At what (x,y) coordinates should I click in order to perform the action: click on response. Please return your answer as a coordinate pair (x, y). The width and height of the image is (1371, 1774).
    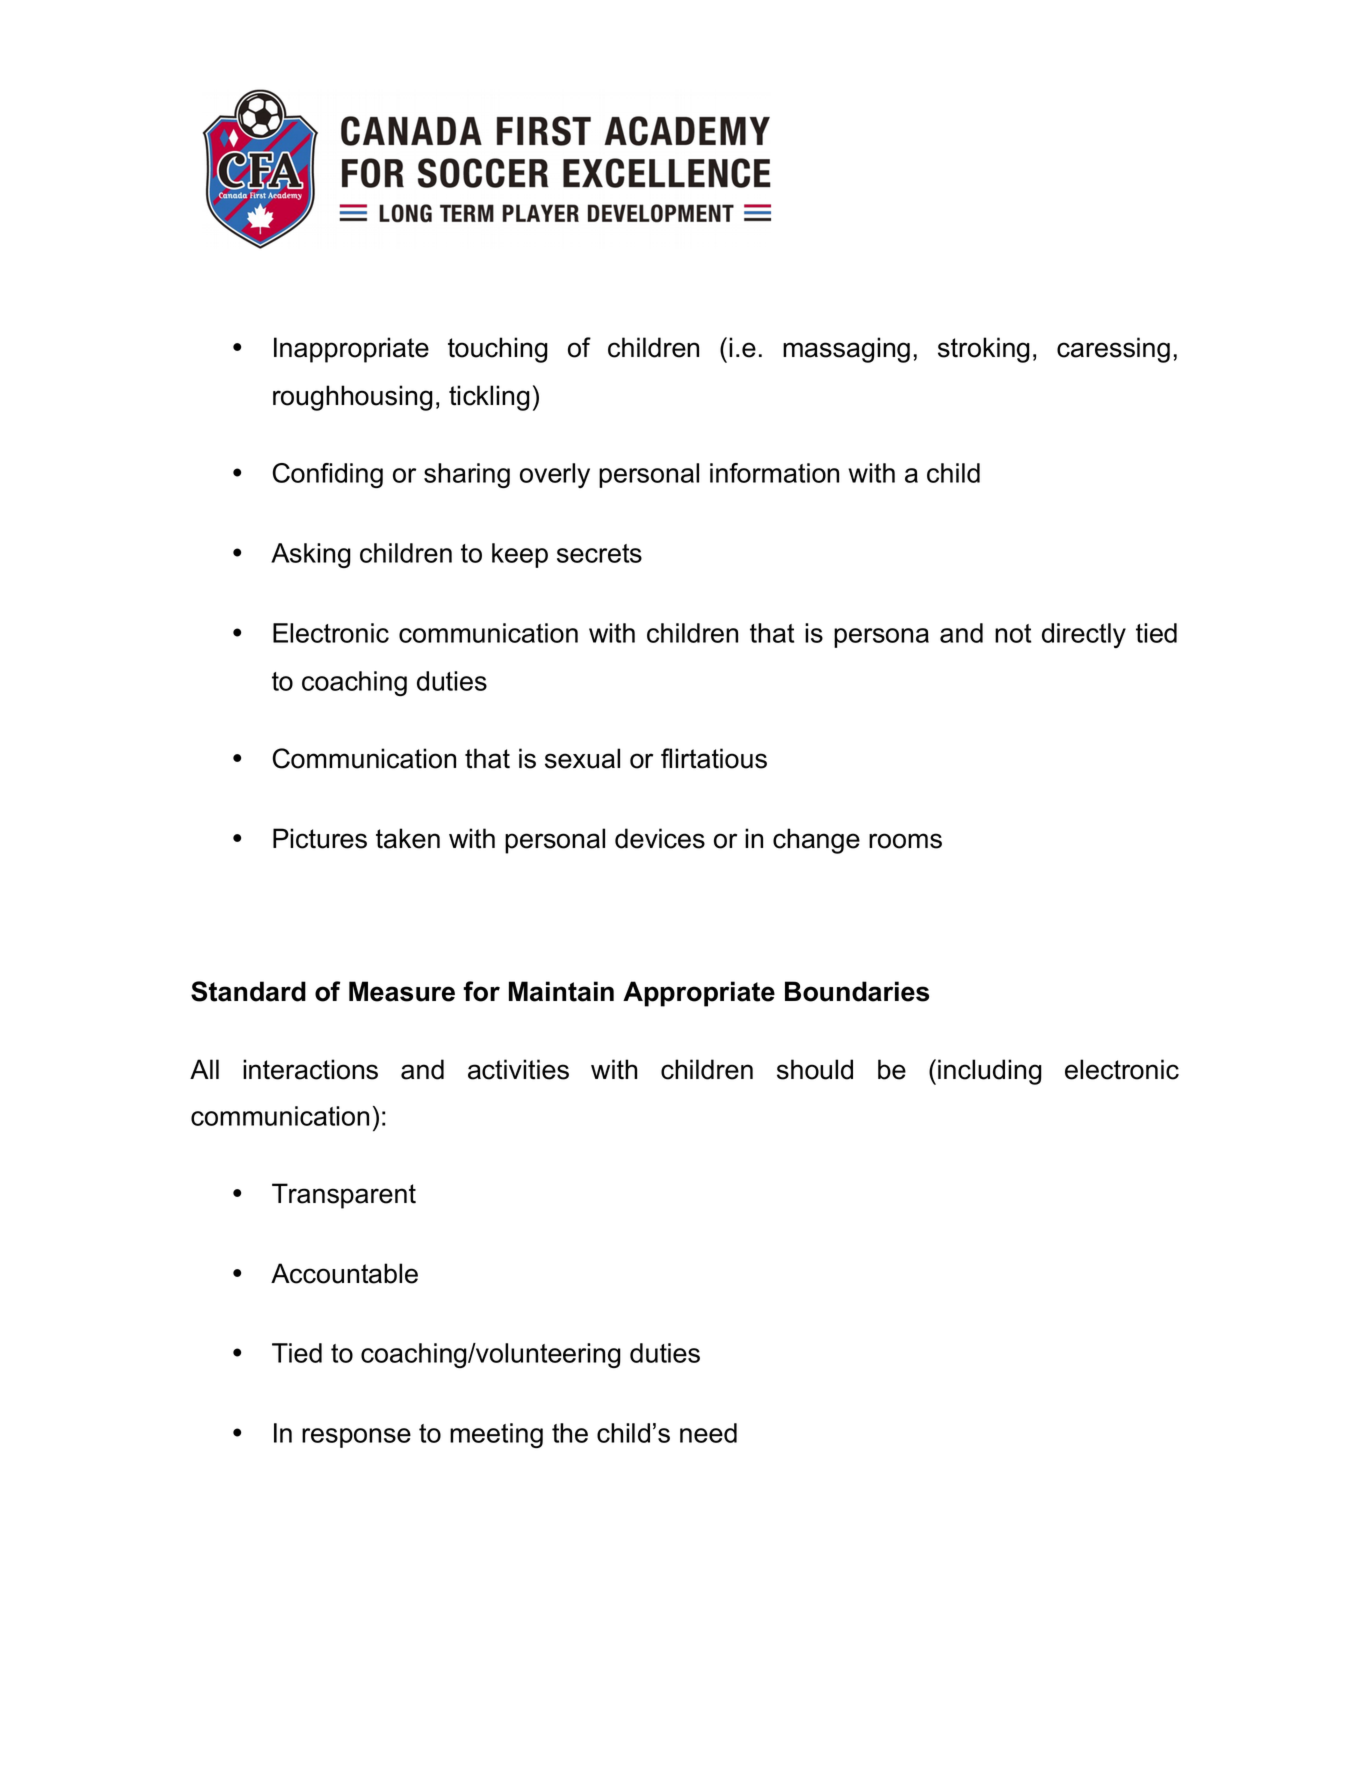
    Looking at the image, I should click on (356, 1438).
